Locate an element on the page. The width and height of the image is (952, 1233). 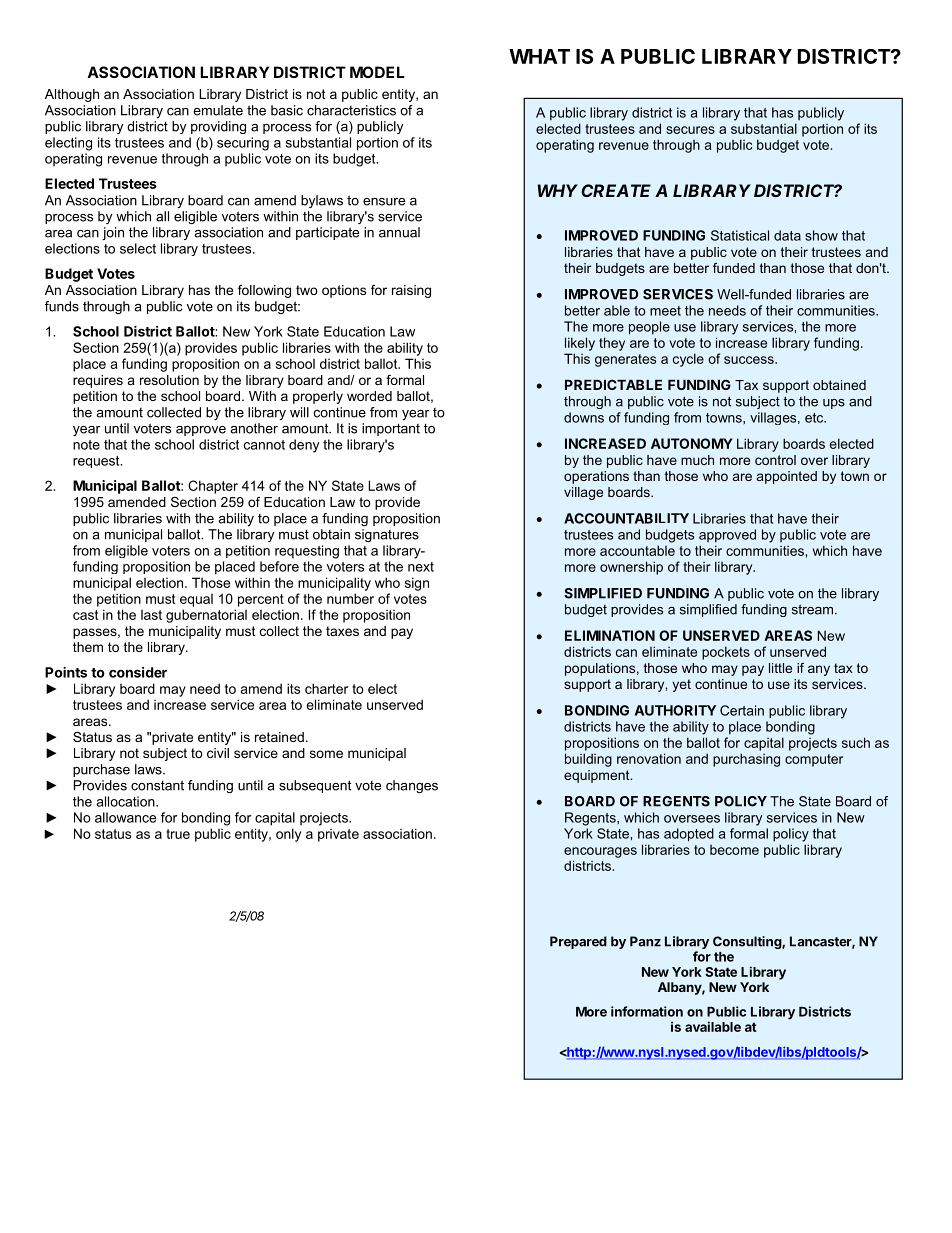
secures is located at coordinates (690, 130).
